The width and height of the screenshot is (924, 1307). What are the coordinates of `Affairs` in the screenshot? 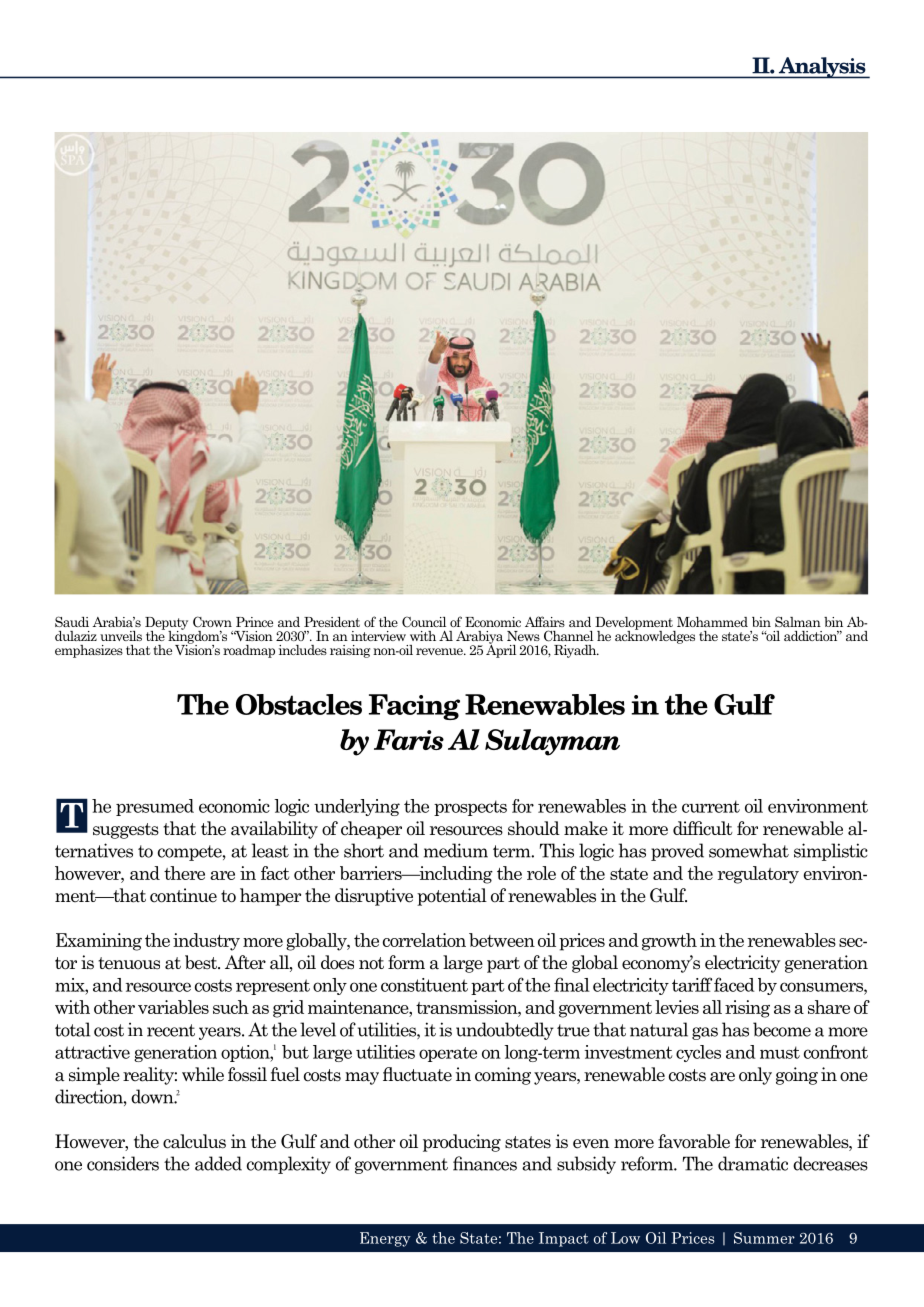 It's located at (545, 621).
